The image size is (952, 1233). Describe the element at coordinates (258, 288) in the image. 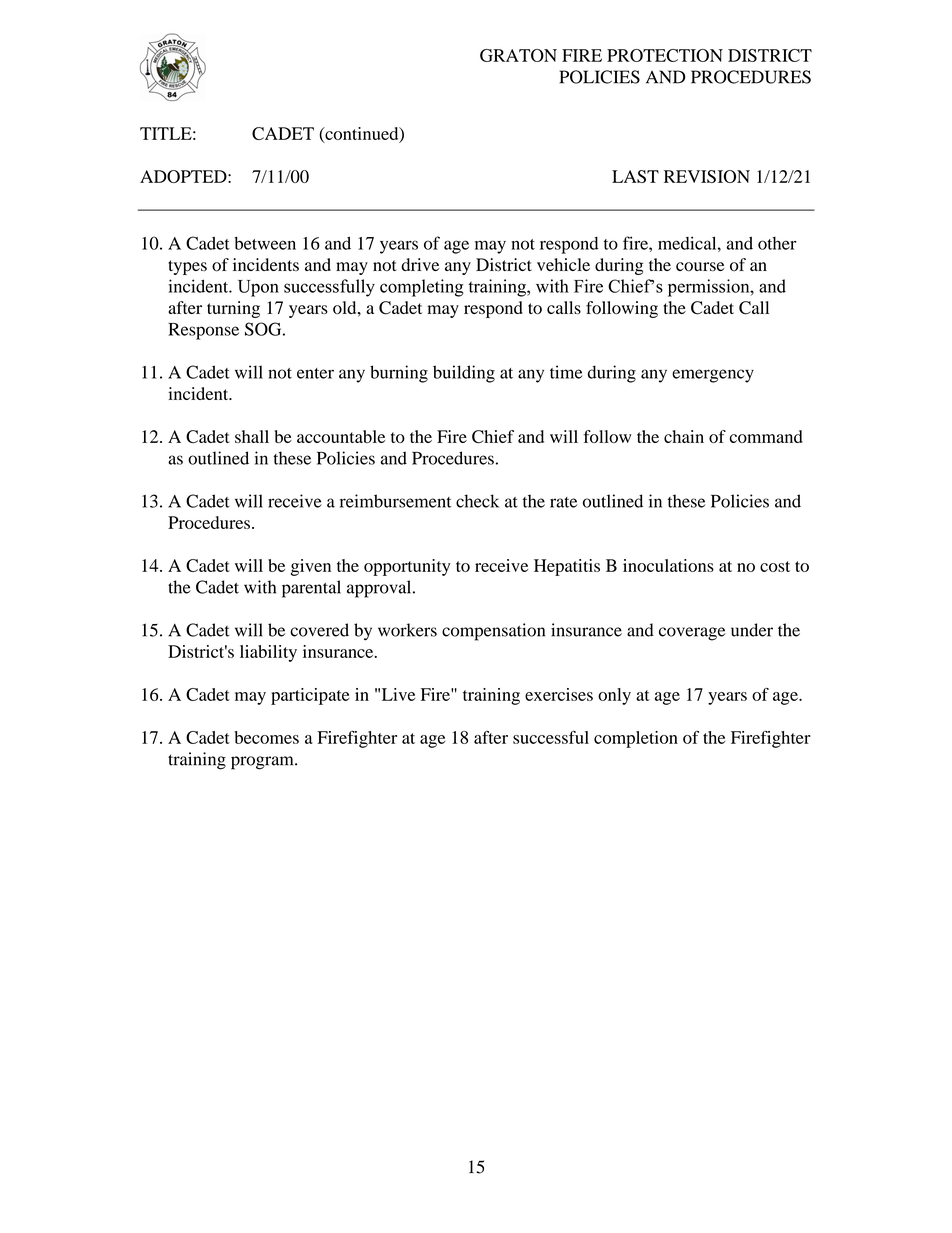

I see `Upon` at that location.
